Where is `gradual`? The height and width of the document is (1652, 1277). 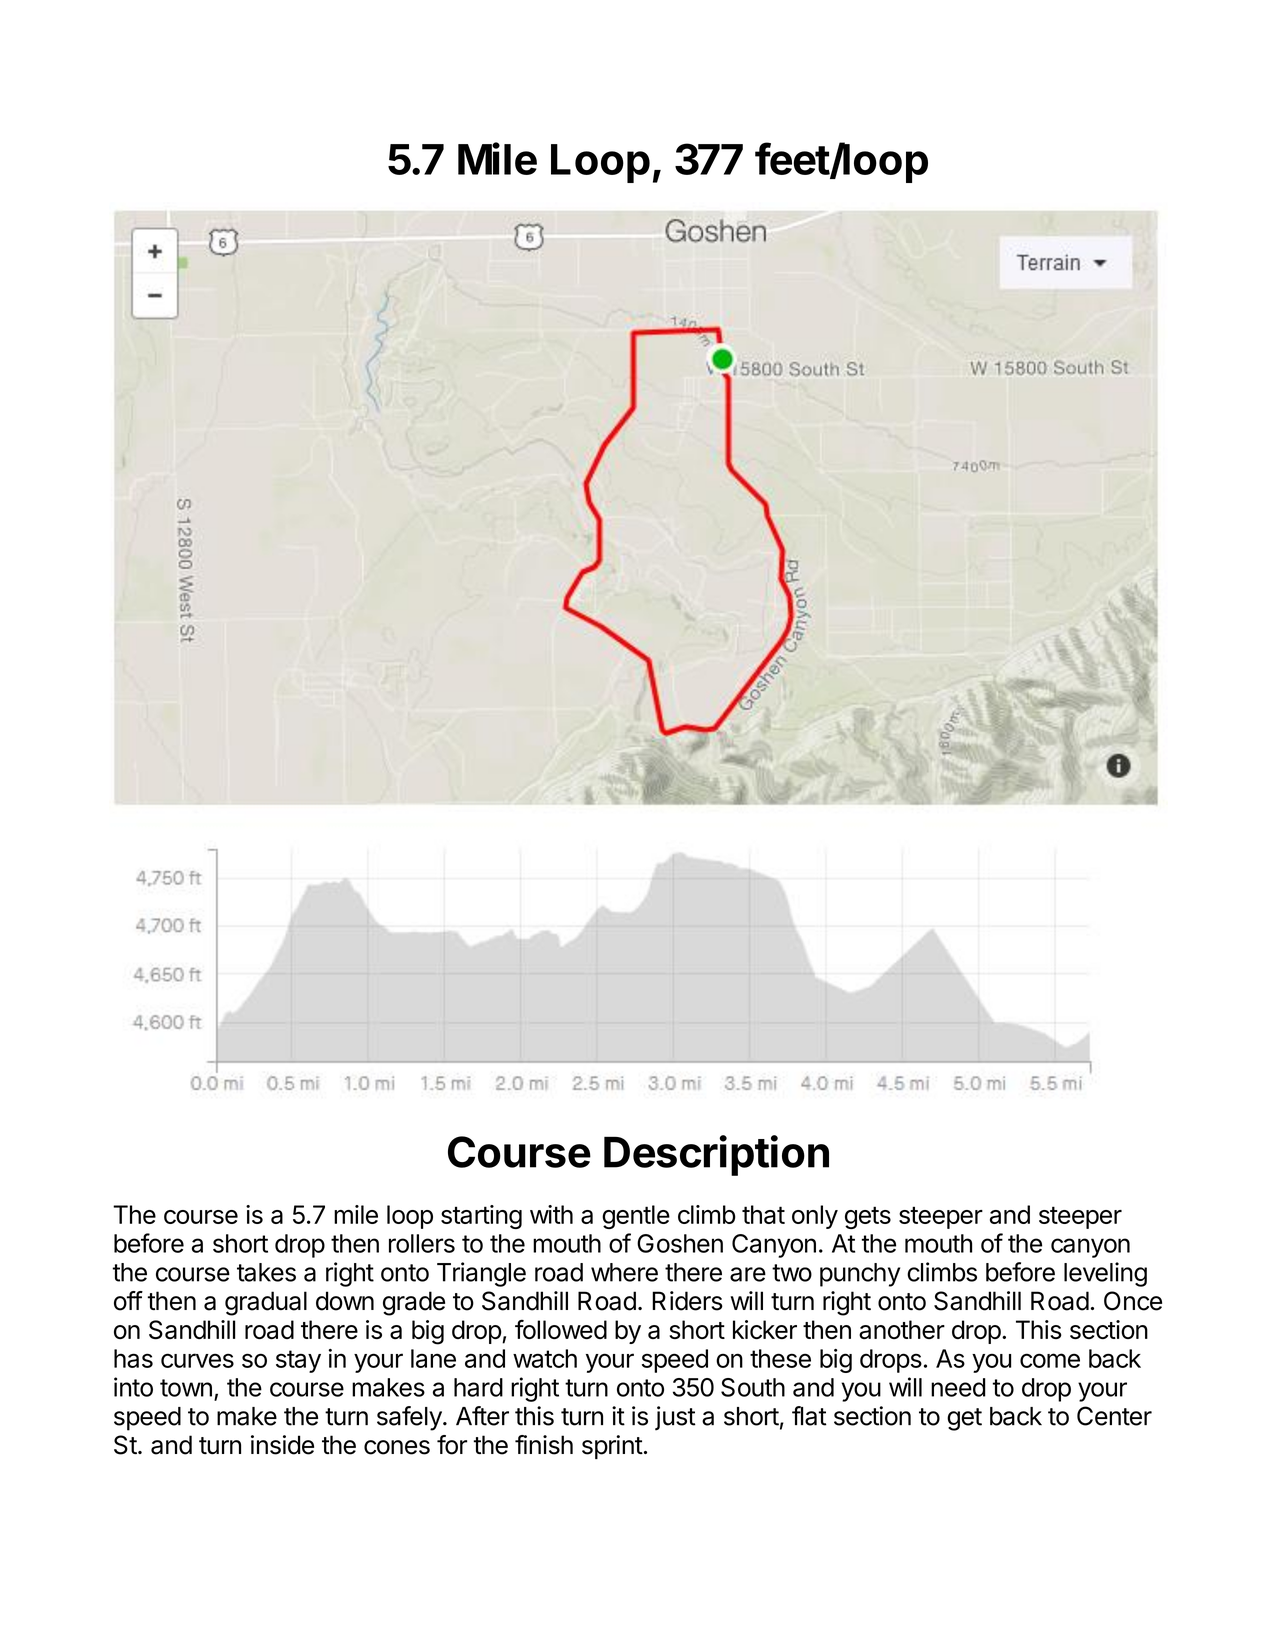 gradual is located at coordinates (266, 1303).
